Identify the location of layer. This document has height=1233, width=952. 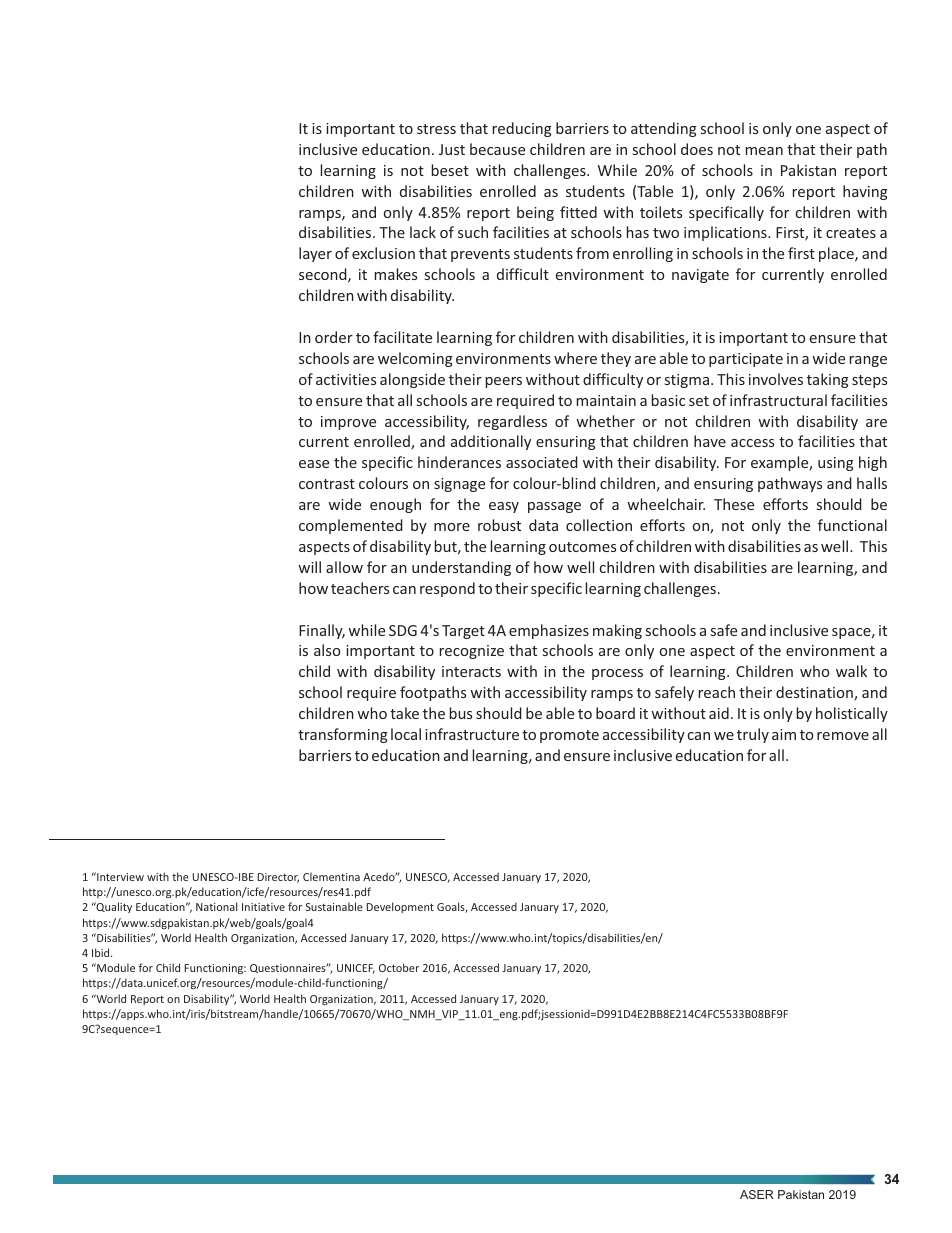
(315, 254).
